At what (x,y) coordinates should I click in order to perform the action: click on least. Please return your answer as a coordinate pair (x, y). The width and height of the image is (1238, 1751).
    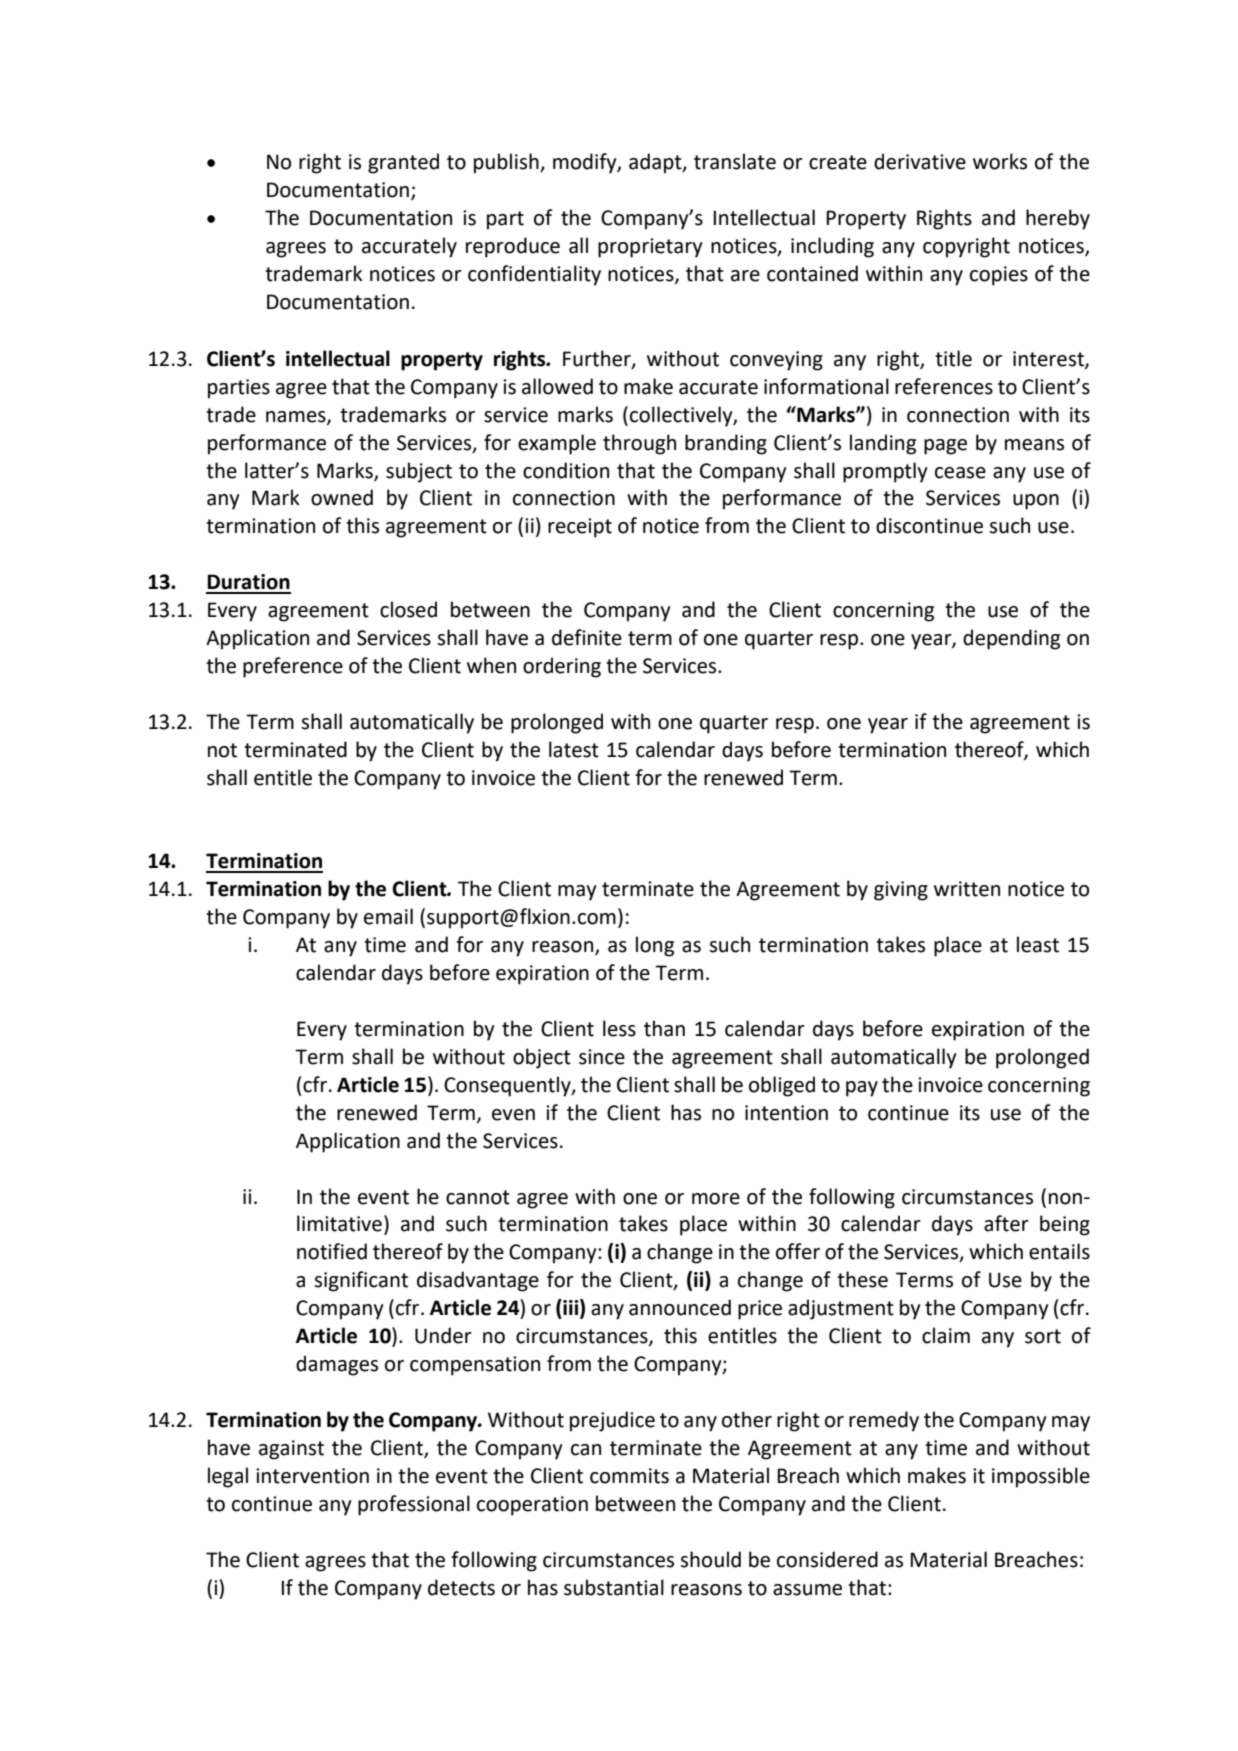
    Looking at the image, I should click on (1038, 944).
